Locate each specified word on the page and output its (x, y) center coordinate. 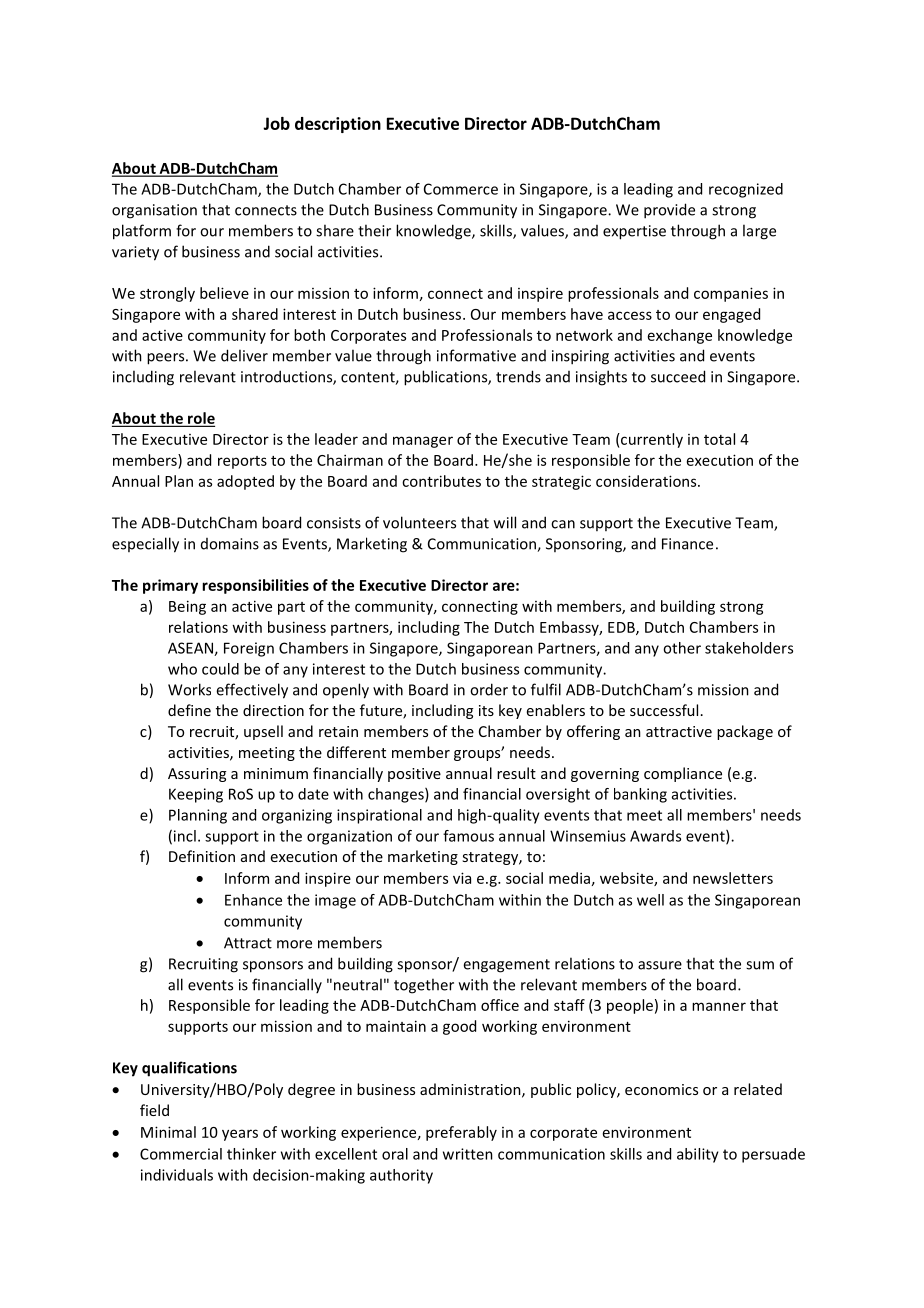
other (682, 648)
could (220, 669)
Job (276, 123)
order (489, 689)
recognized (746, 190)
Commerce (461, 189)
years (240, 1135)
